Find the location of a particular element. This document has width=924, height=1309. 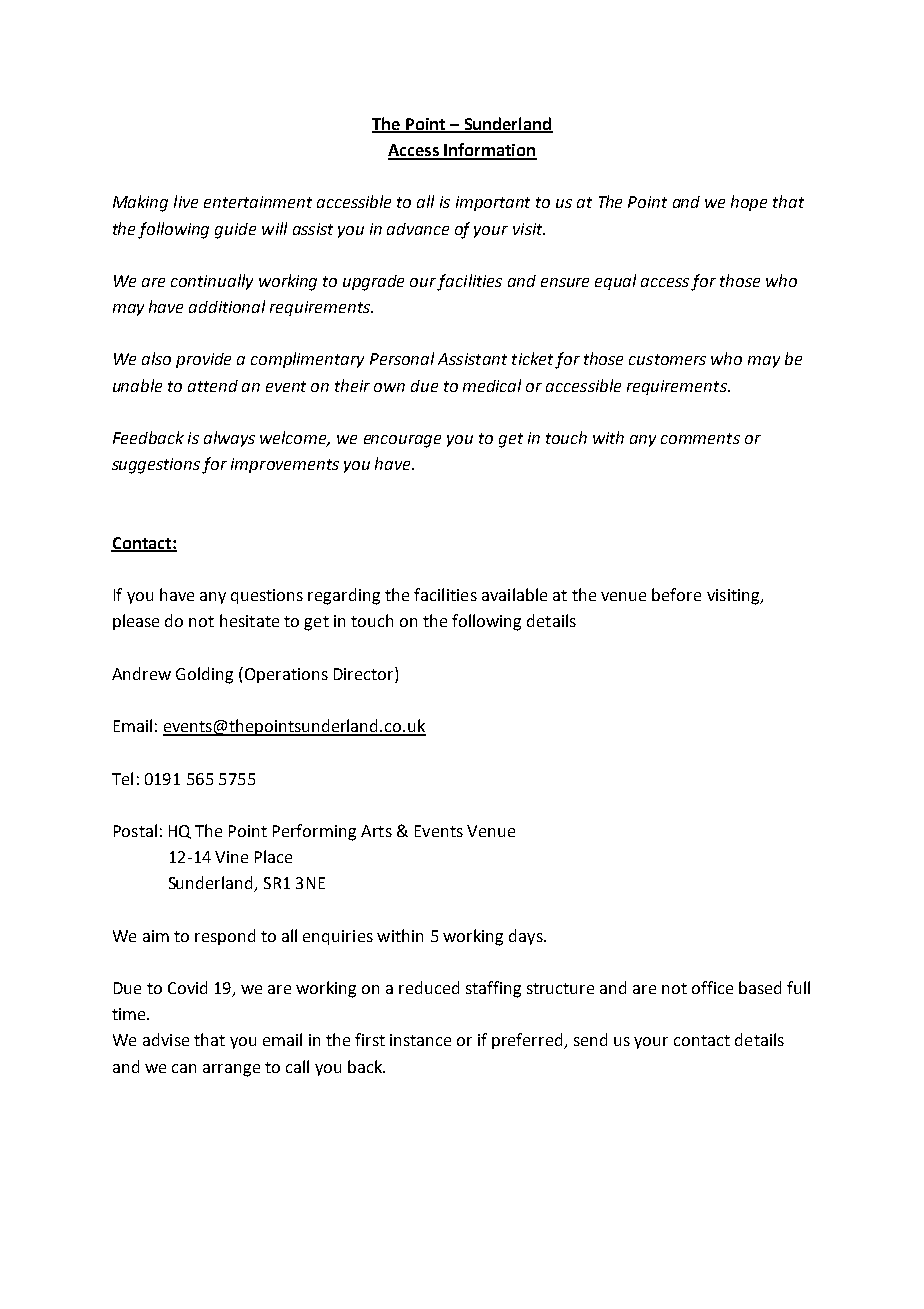

Vine is located at coordinates (231, 857).
